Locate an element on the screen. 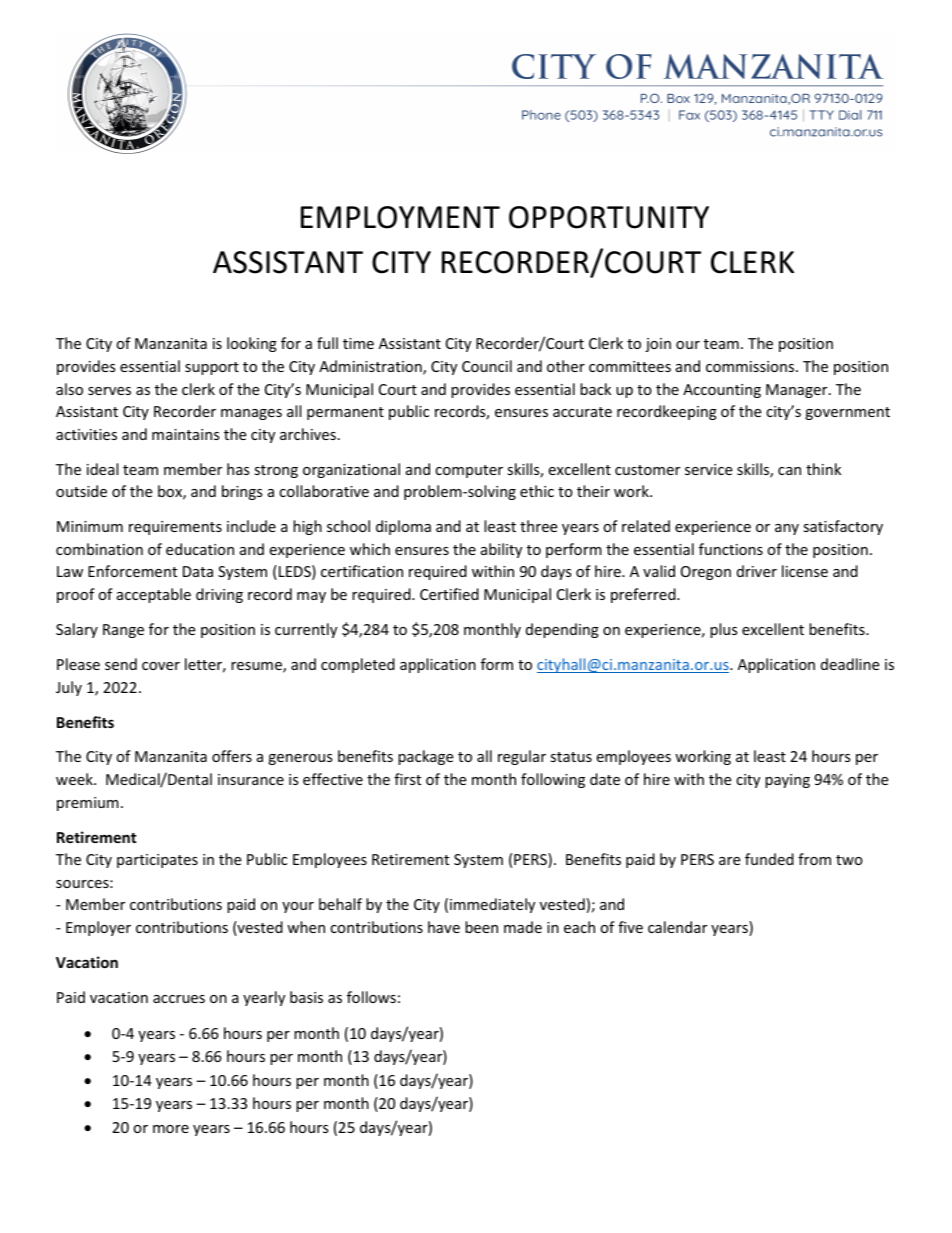 Image resolution: width=952 pixels, height=1233 pixels. have is located at coordinates (444, 927).
